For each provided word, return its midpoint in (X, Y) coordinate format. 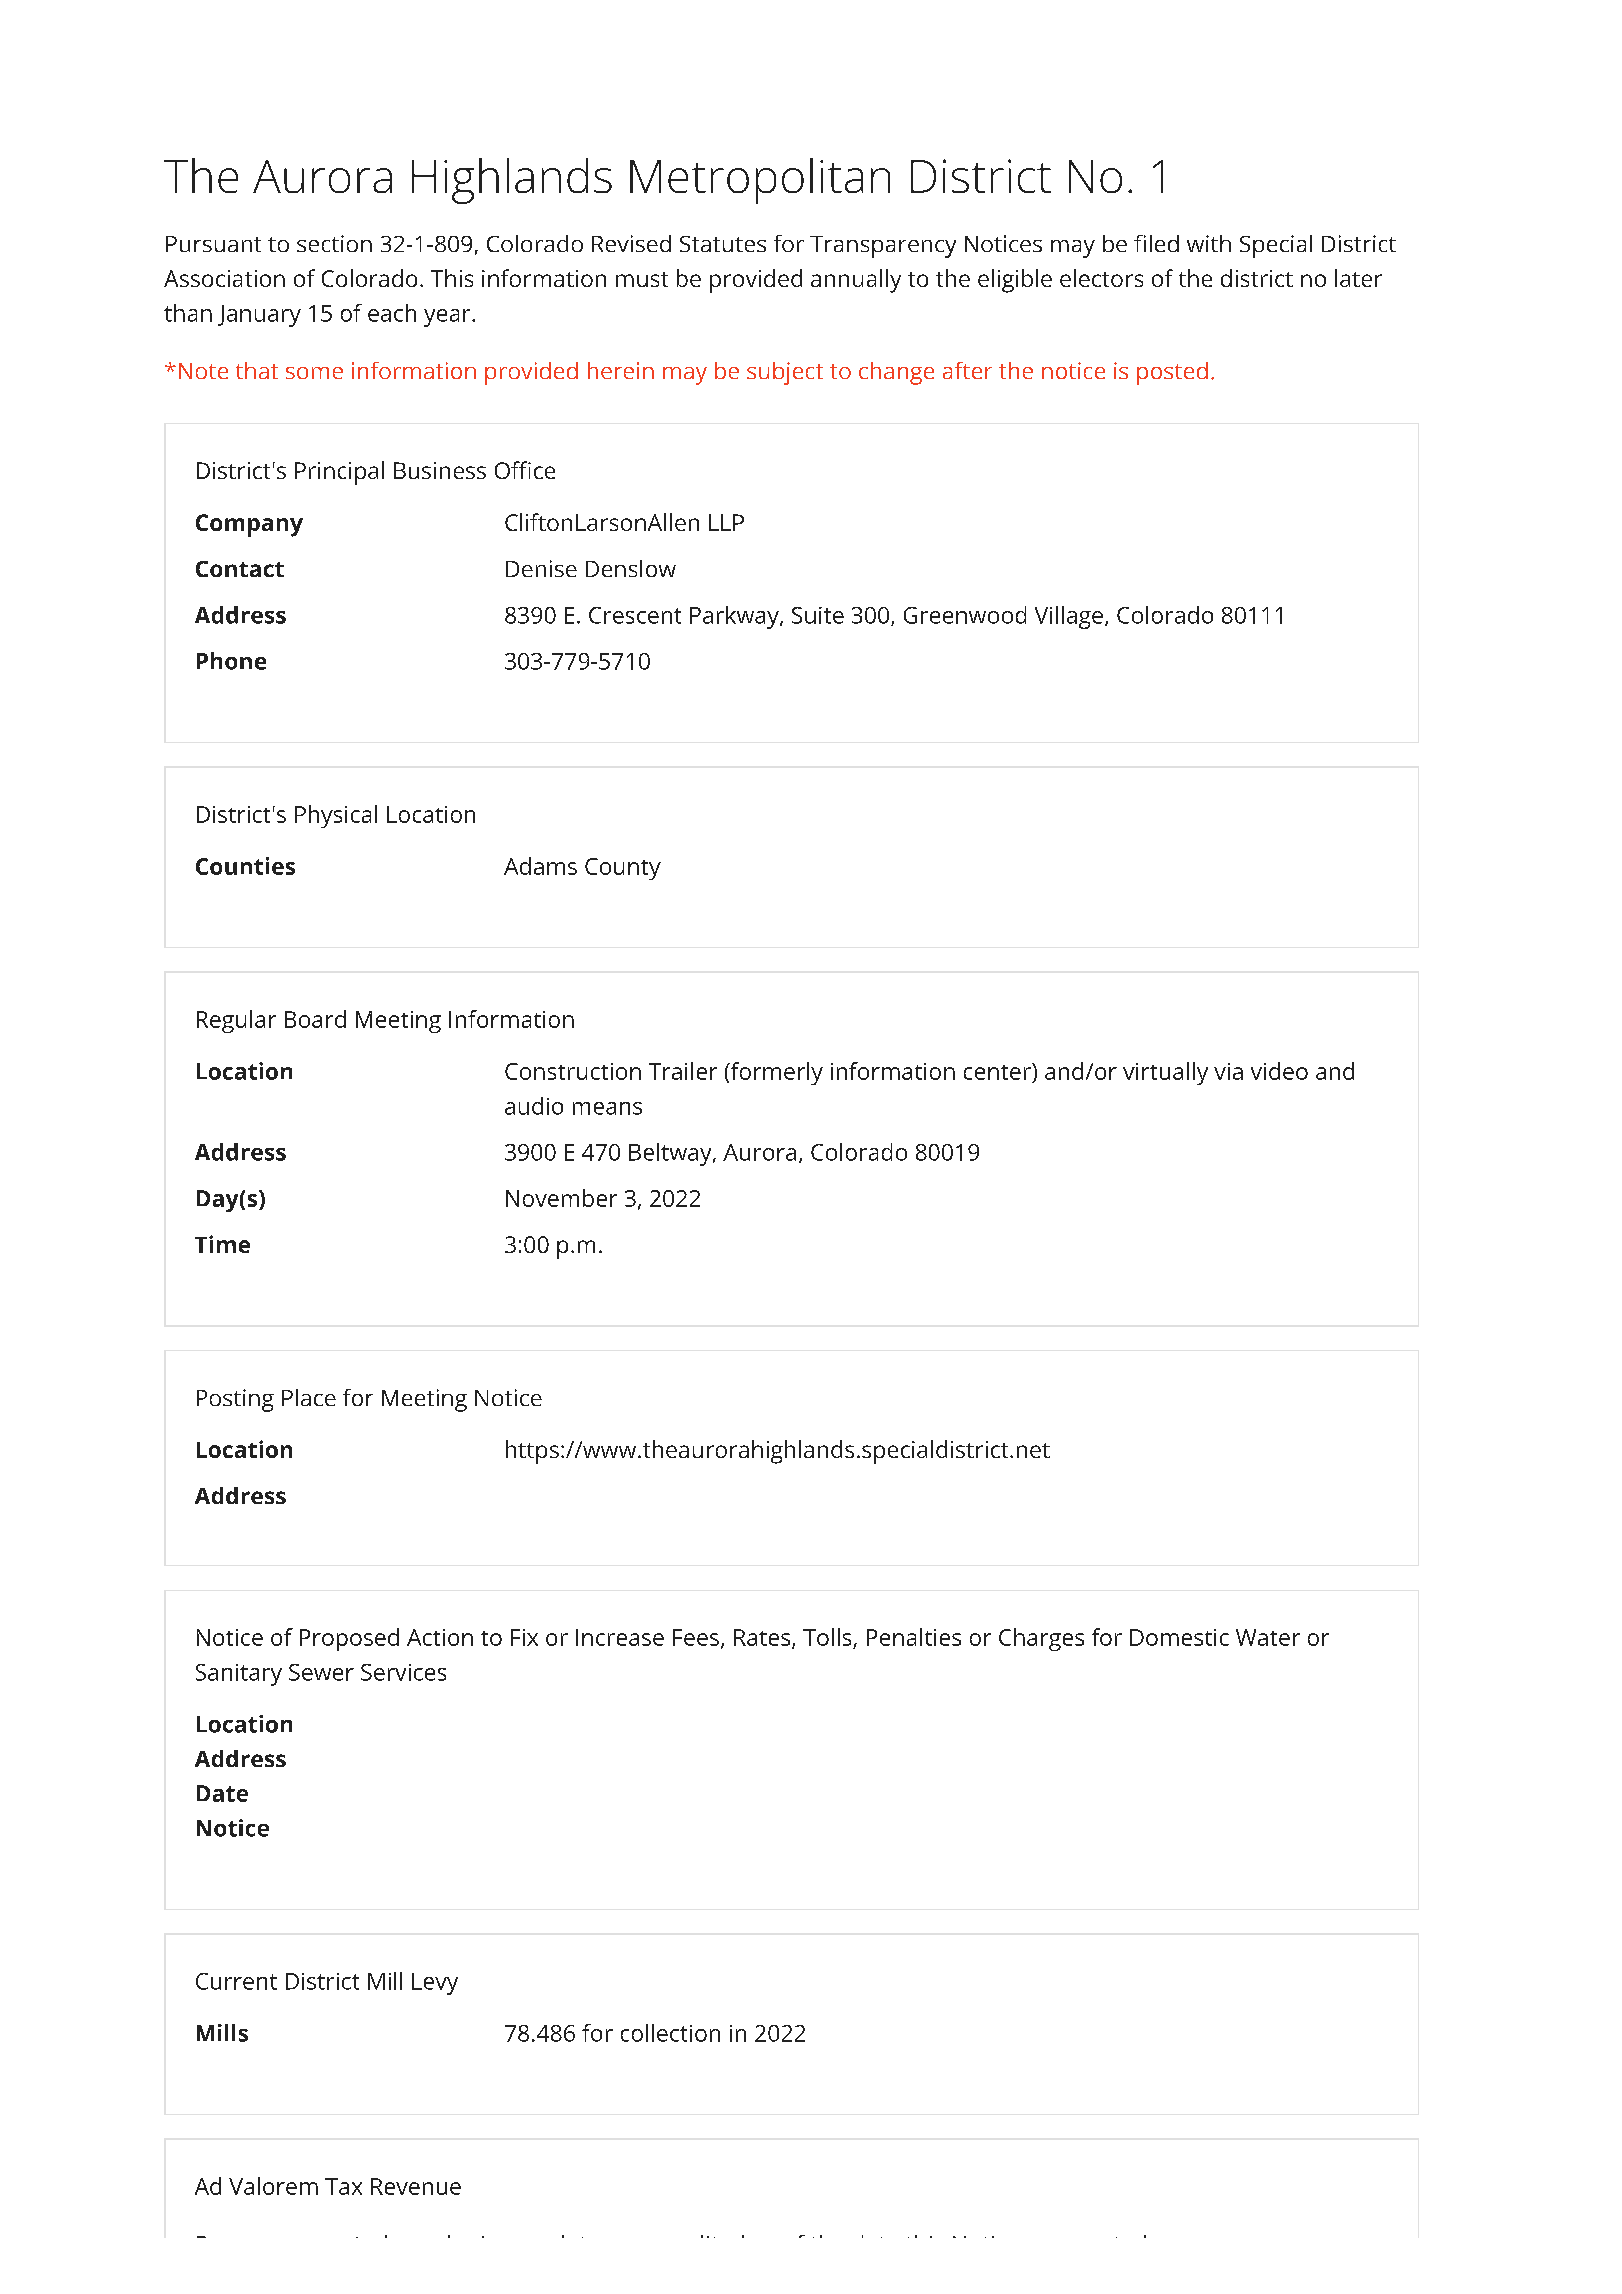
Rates (762, 1637)
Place (309, 1397)
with (1209, 243)
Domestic (1179, 1637)
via (1228, 1071)
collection (670, 2033)
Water (1268, 1637)
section (334, 243)
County (623, 869)
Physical (336, 816)
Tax (343, 2186)
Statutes (723, 244)
